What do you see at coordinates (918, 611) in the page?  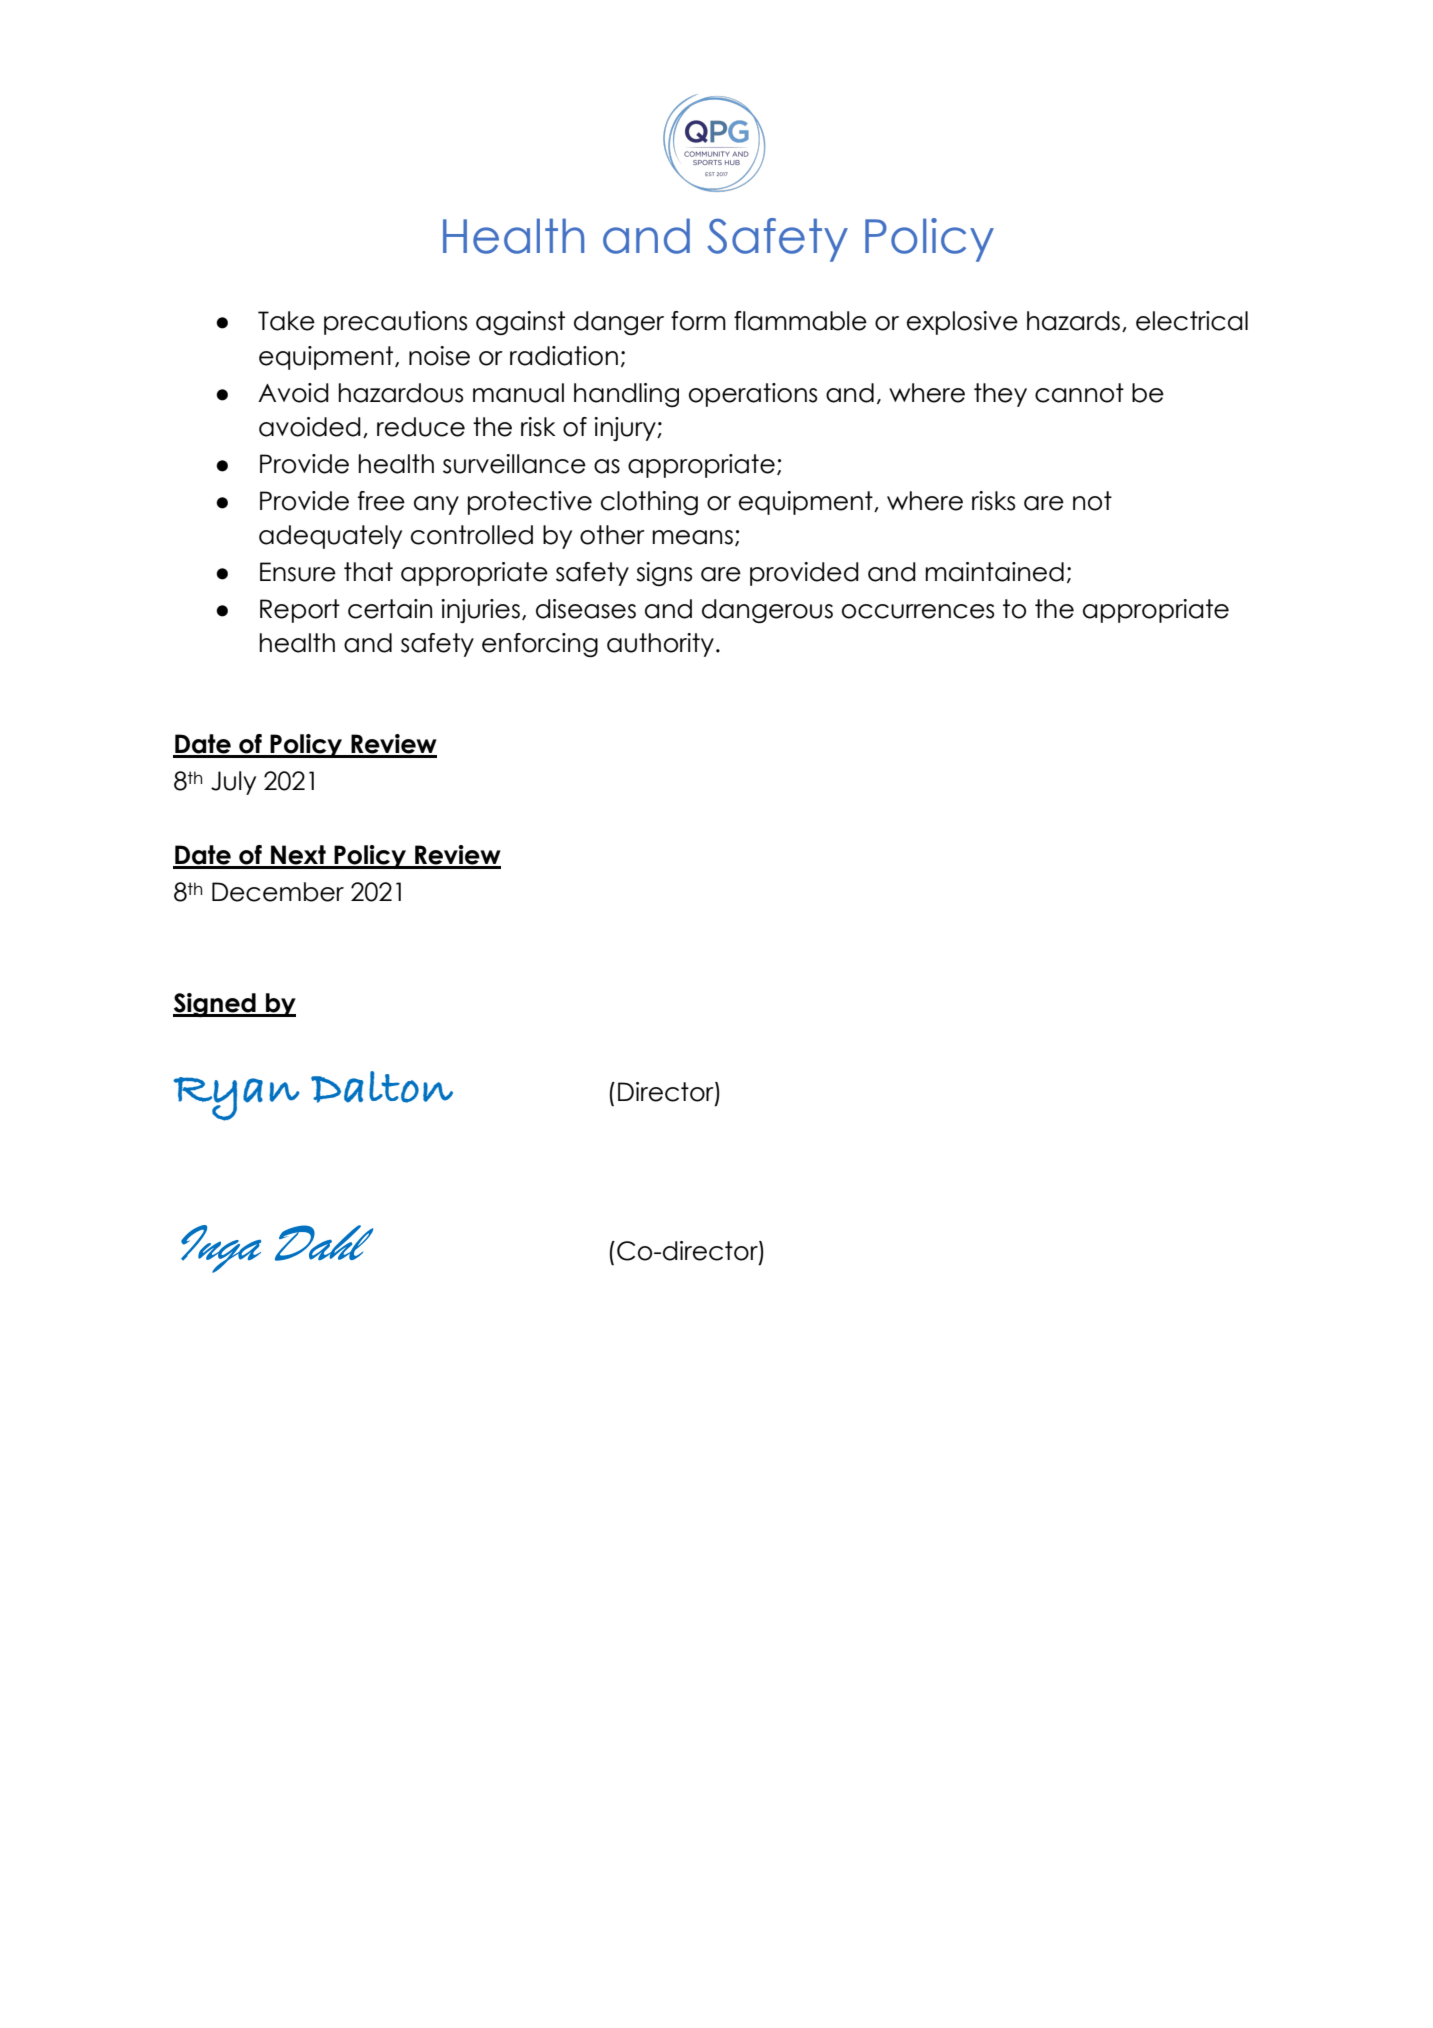 I see `occurrences` at bounding box center [918, 611].
